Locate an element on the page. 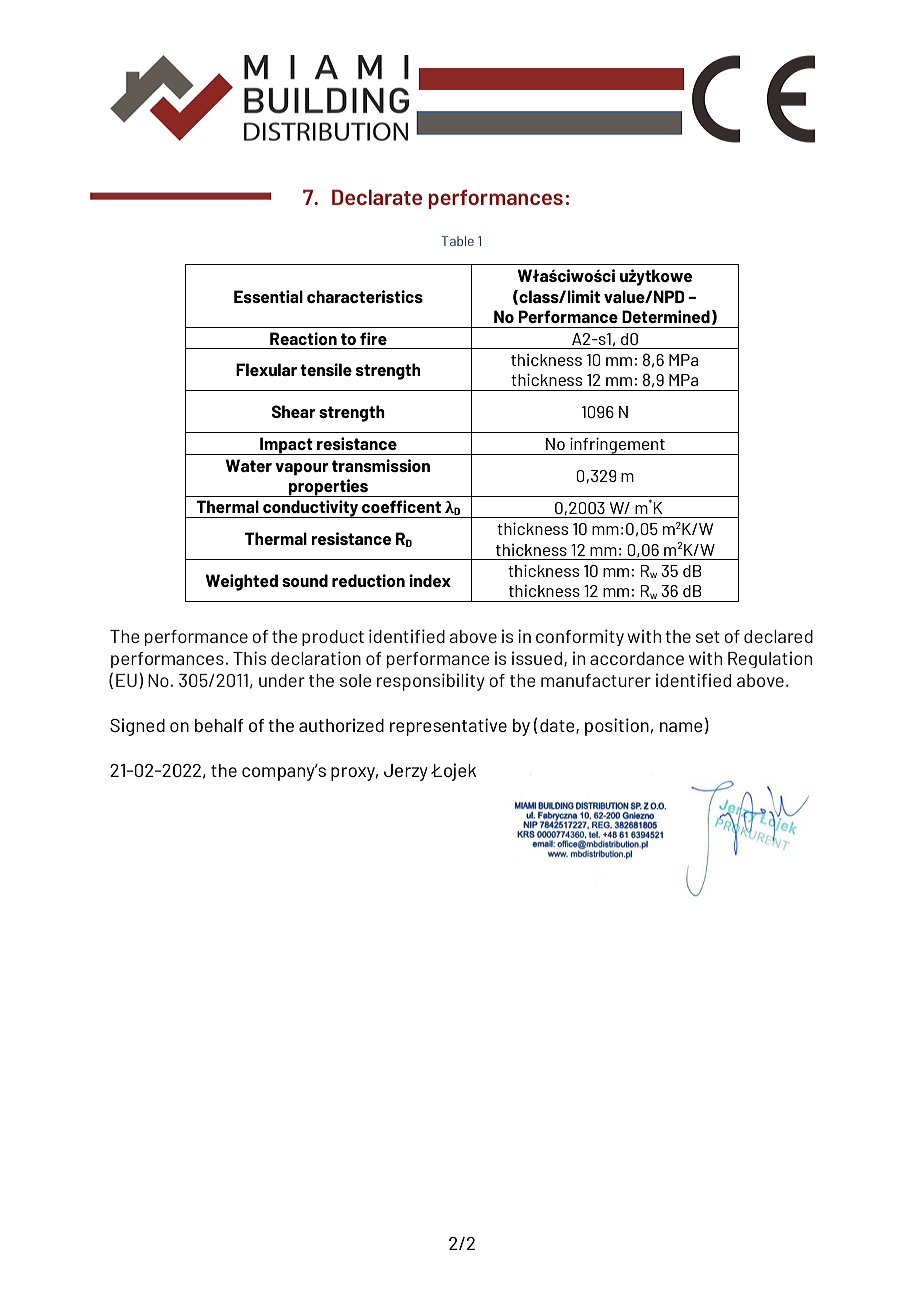  name is located at coordinates (681, 727).
